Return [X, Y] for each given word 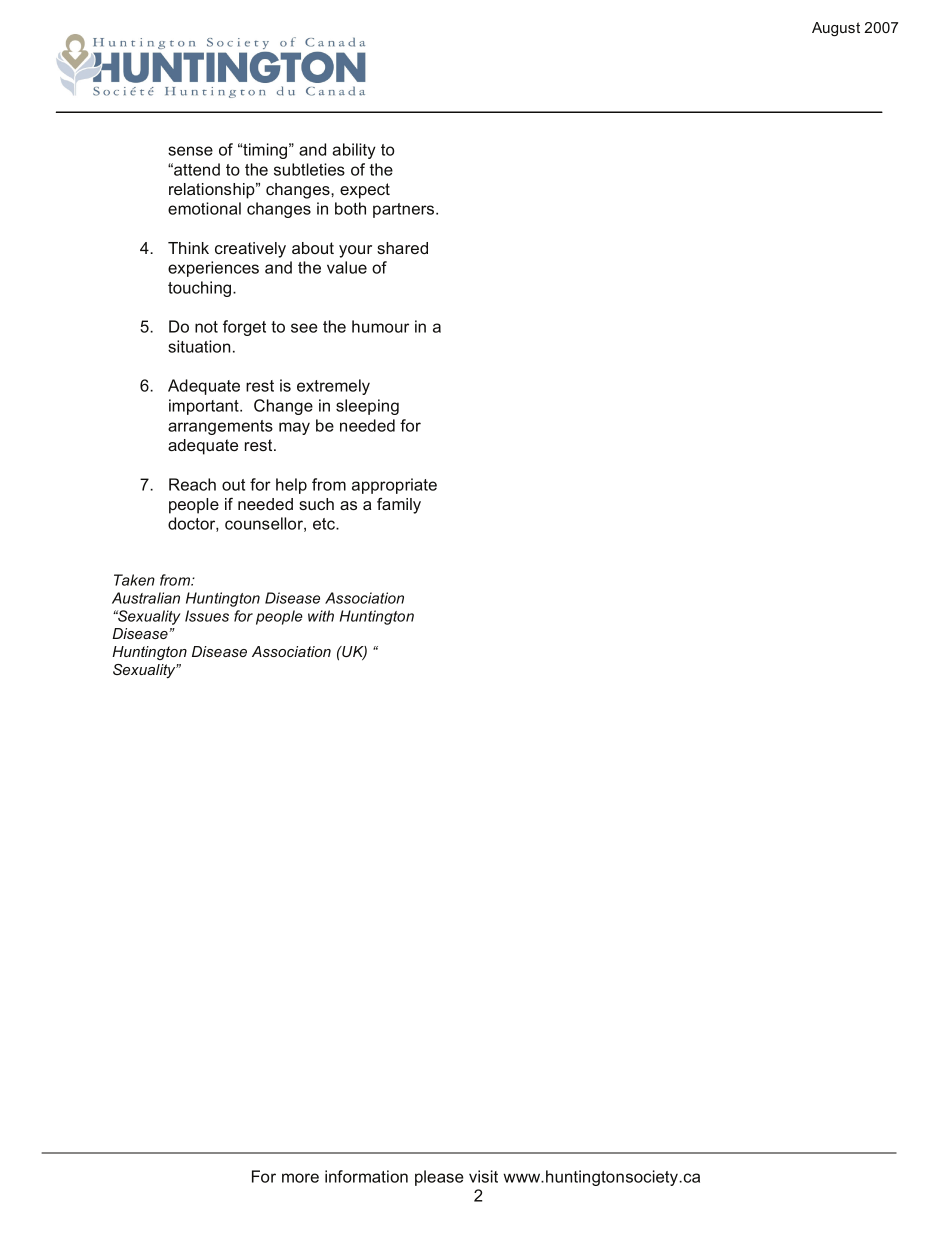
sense [190, 151]
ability [354, 151]
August [836, 29]
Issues [207, 616]
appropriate [394, 486]
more [300, 1178]
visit [483, 1176]
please [439, 1178]
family [399, 506]
